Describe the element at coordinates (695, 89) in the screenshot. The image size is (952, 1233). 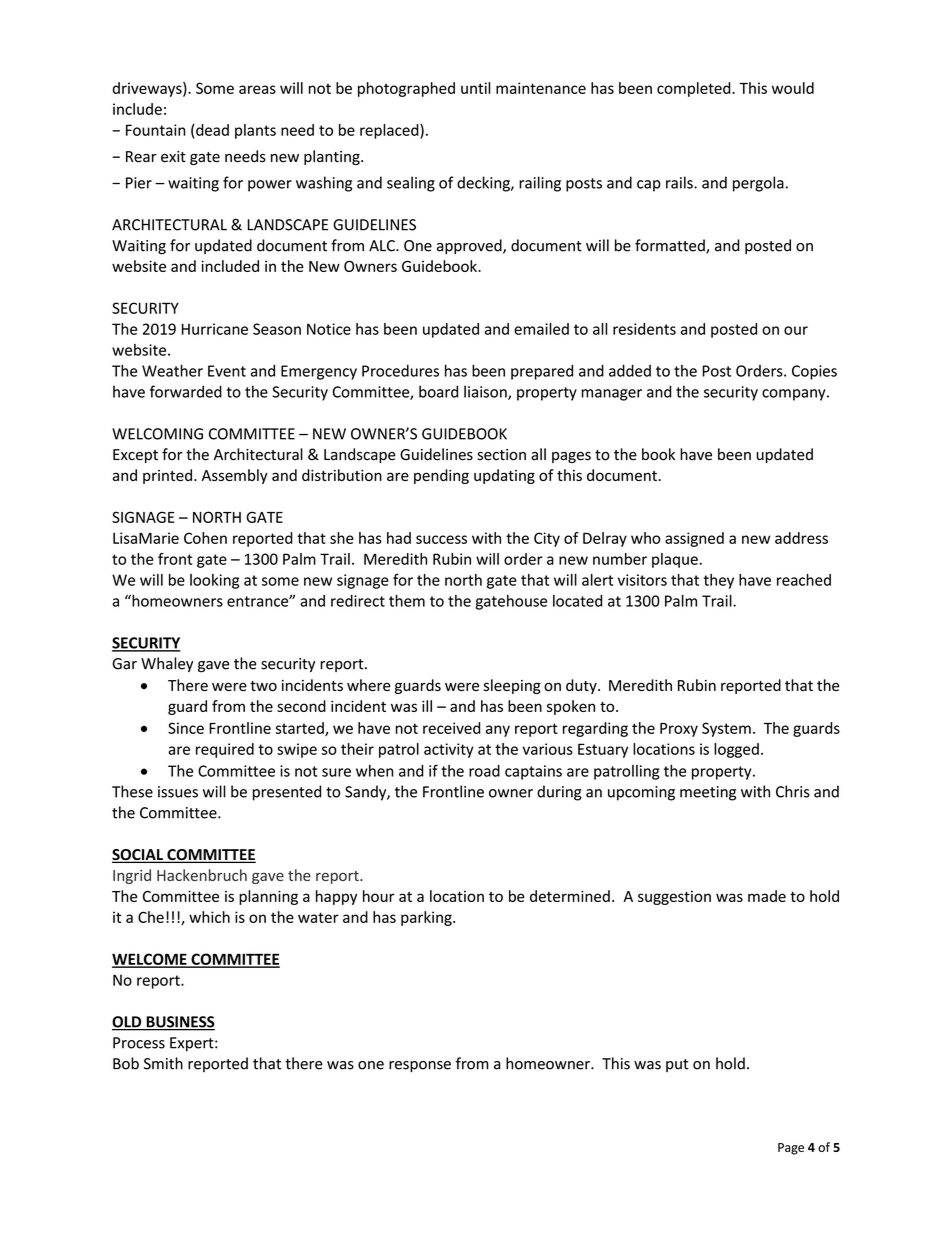
I see `completed` at that location.
